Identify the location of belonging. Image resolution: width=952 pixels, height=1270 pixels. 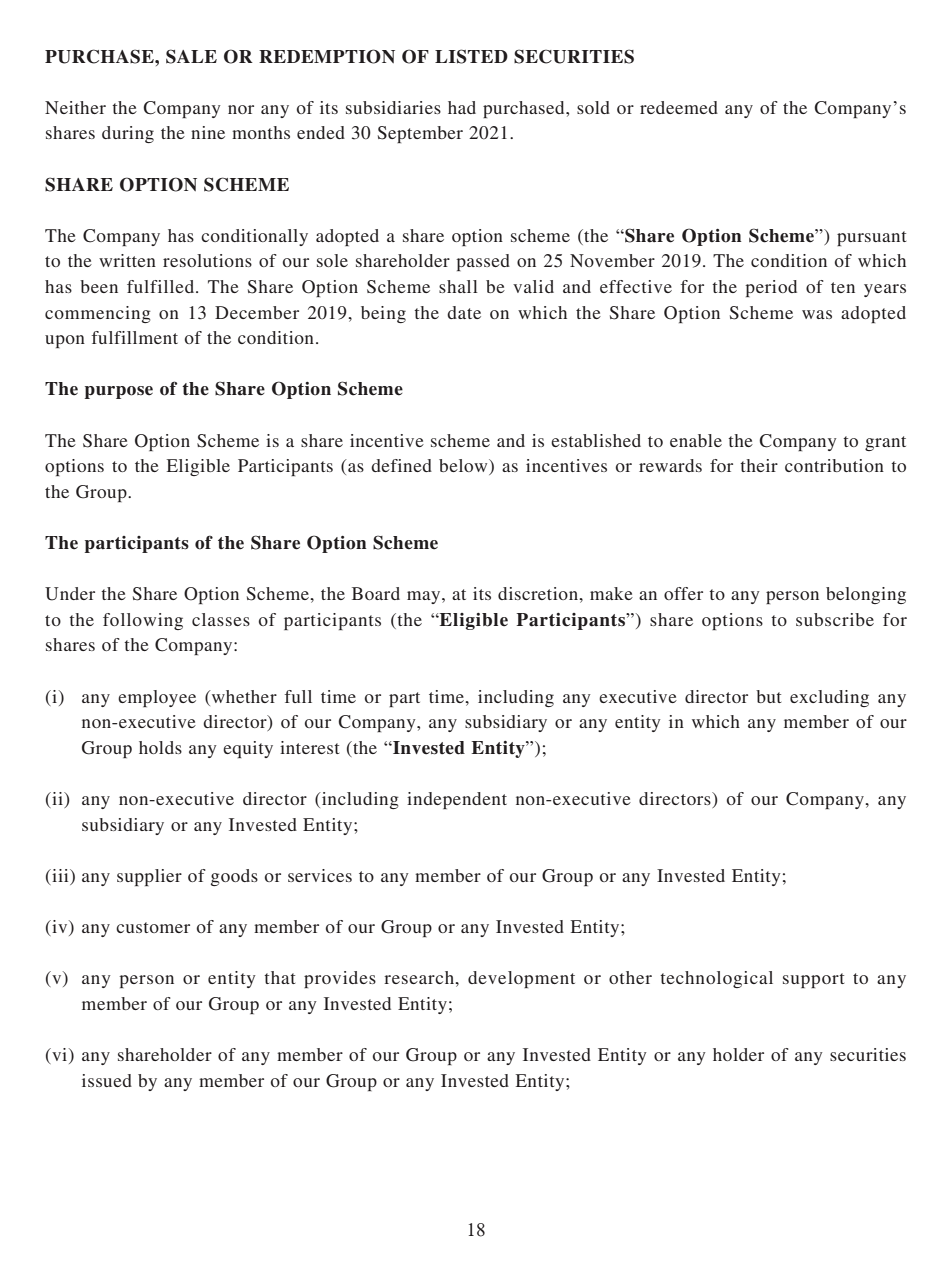
(866, 595).
